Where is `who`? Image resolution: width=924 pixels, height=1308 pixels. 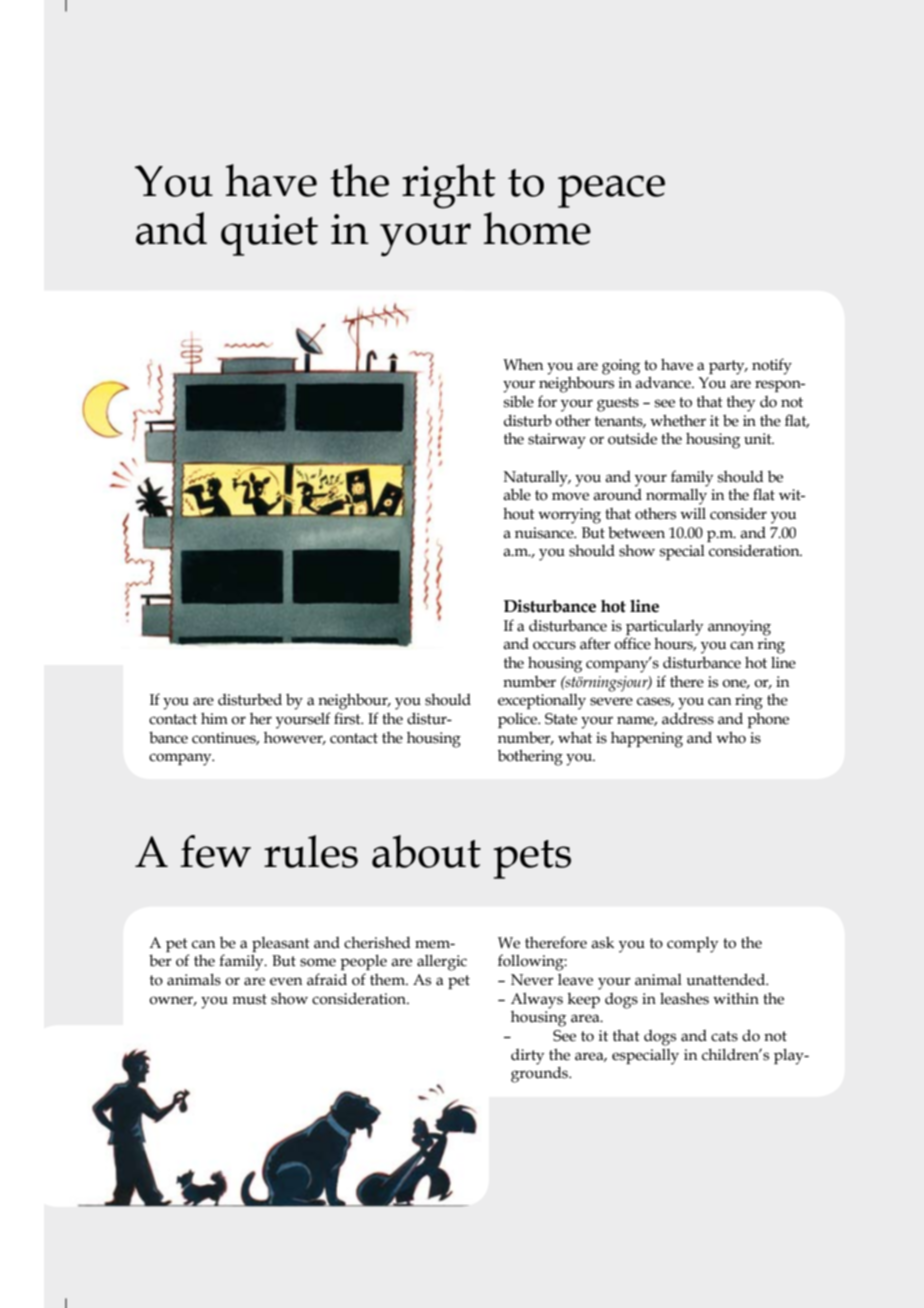 who is located at coordinates (731, 737).
